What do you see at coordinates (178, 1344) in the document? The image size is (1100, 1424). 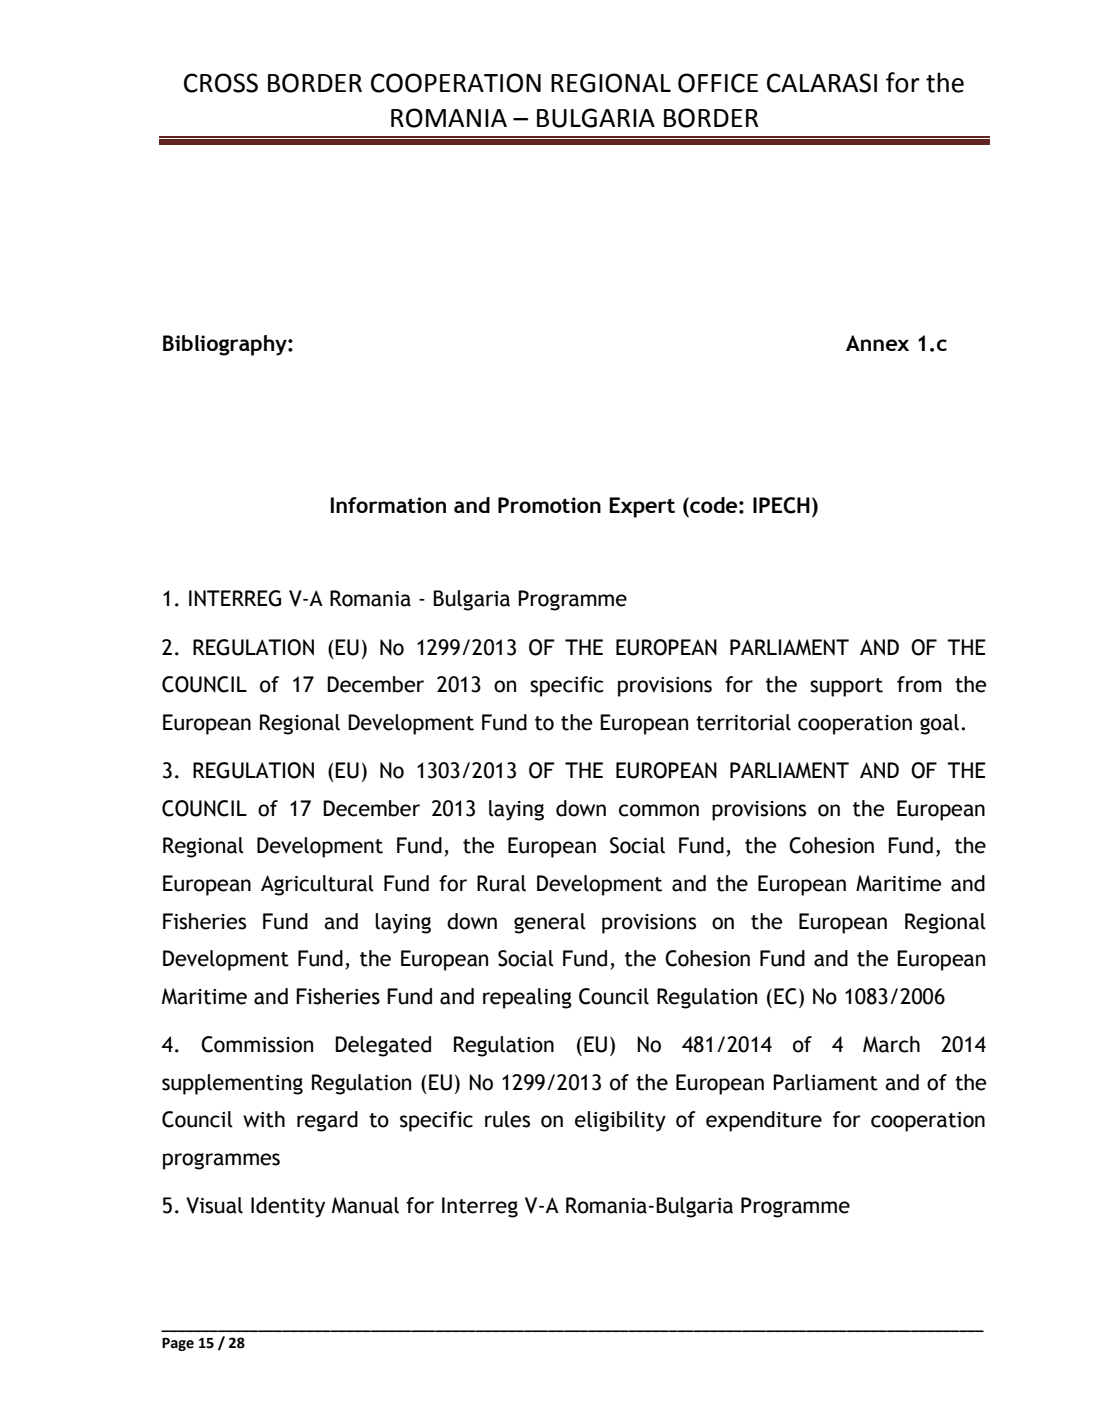 I see `Page` at bounding box center [178, 1344].
